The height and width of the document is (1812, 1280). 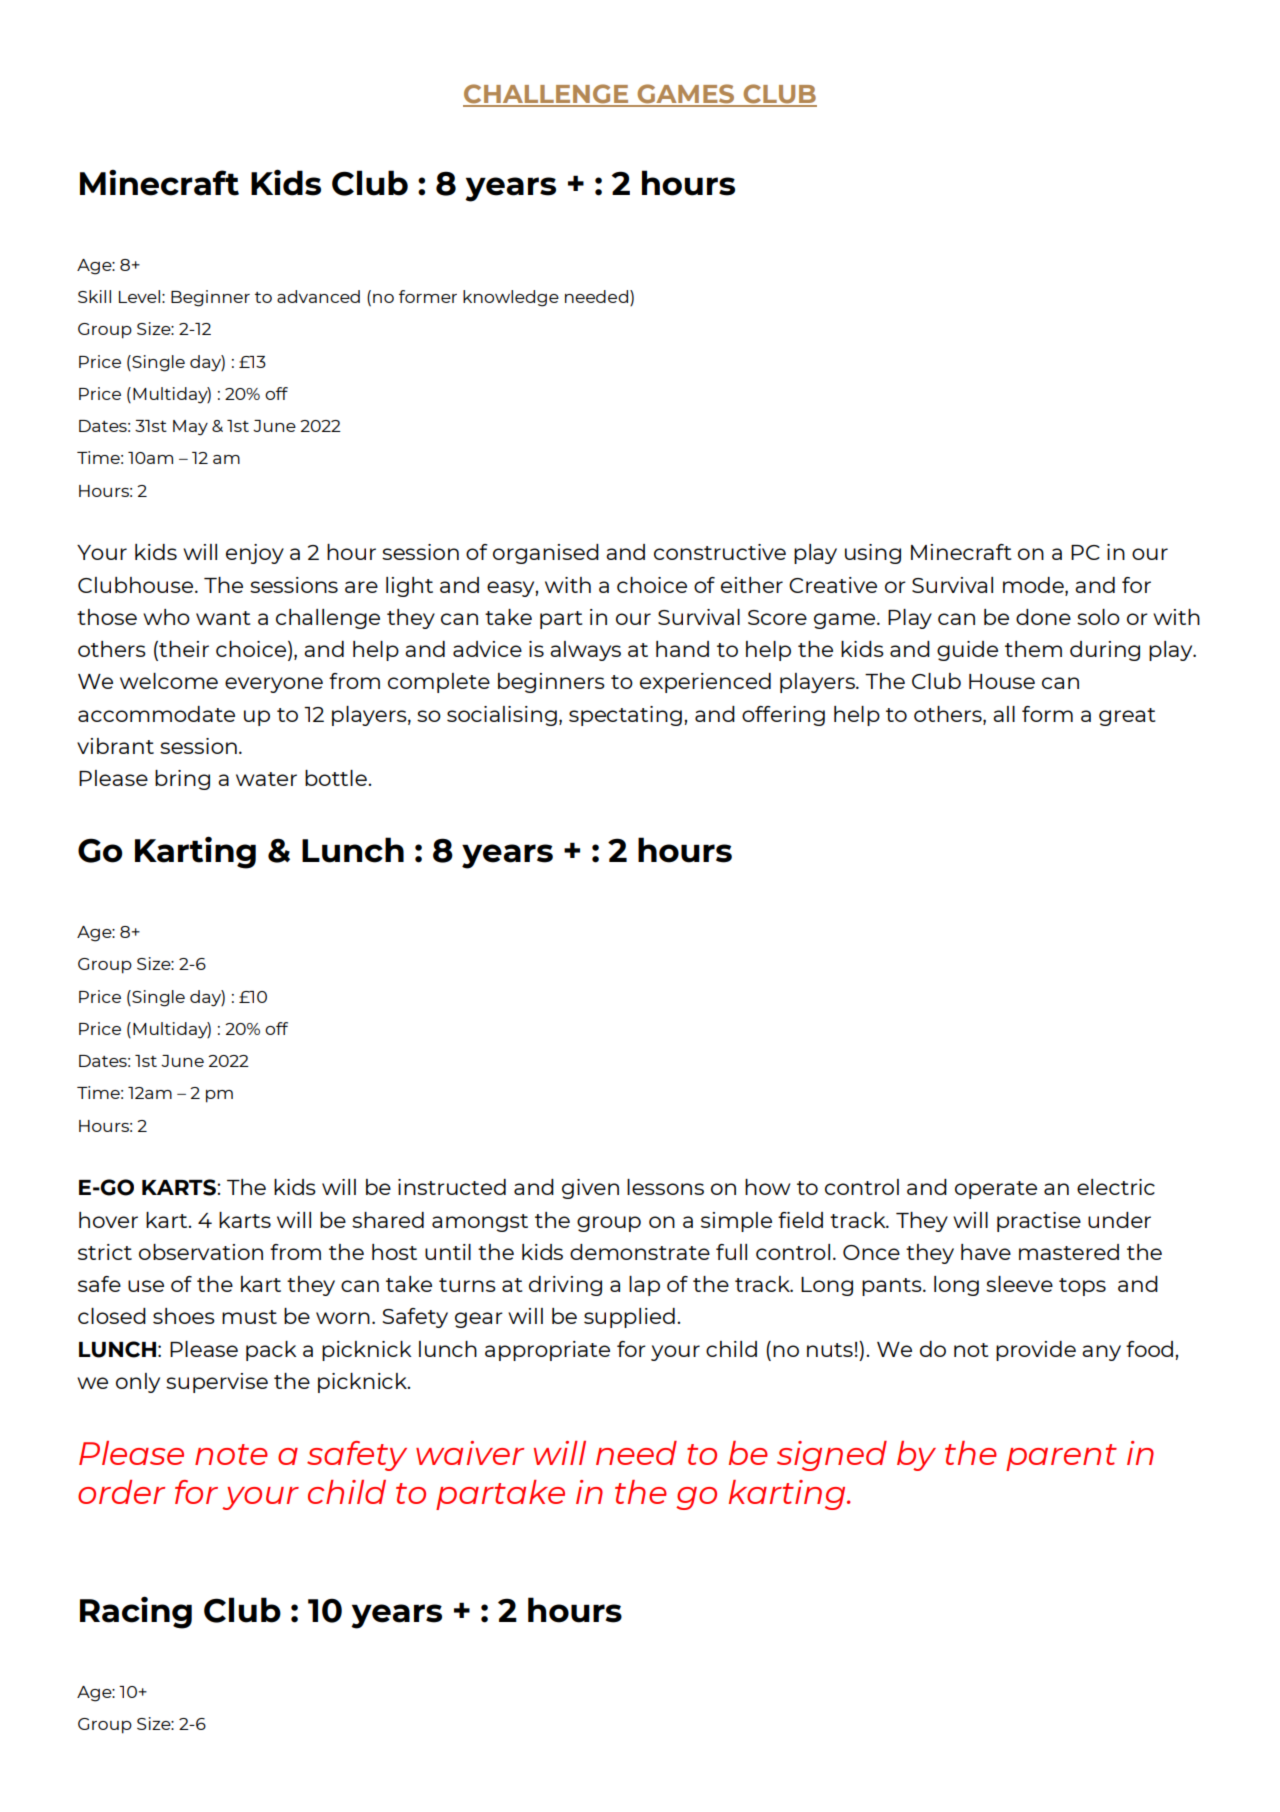 I want to click on knowledge, so click(x=511, y=298).
